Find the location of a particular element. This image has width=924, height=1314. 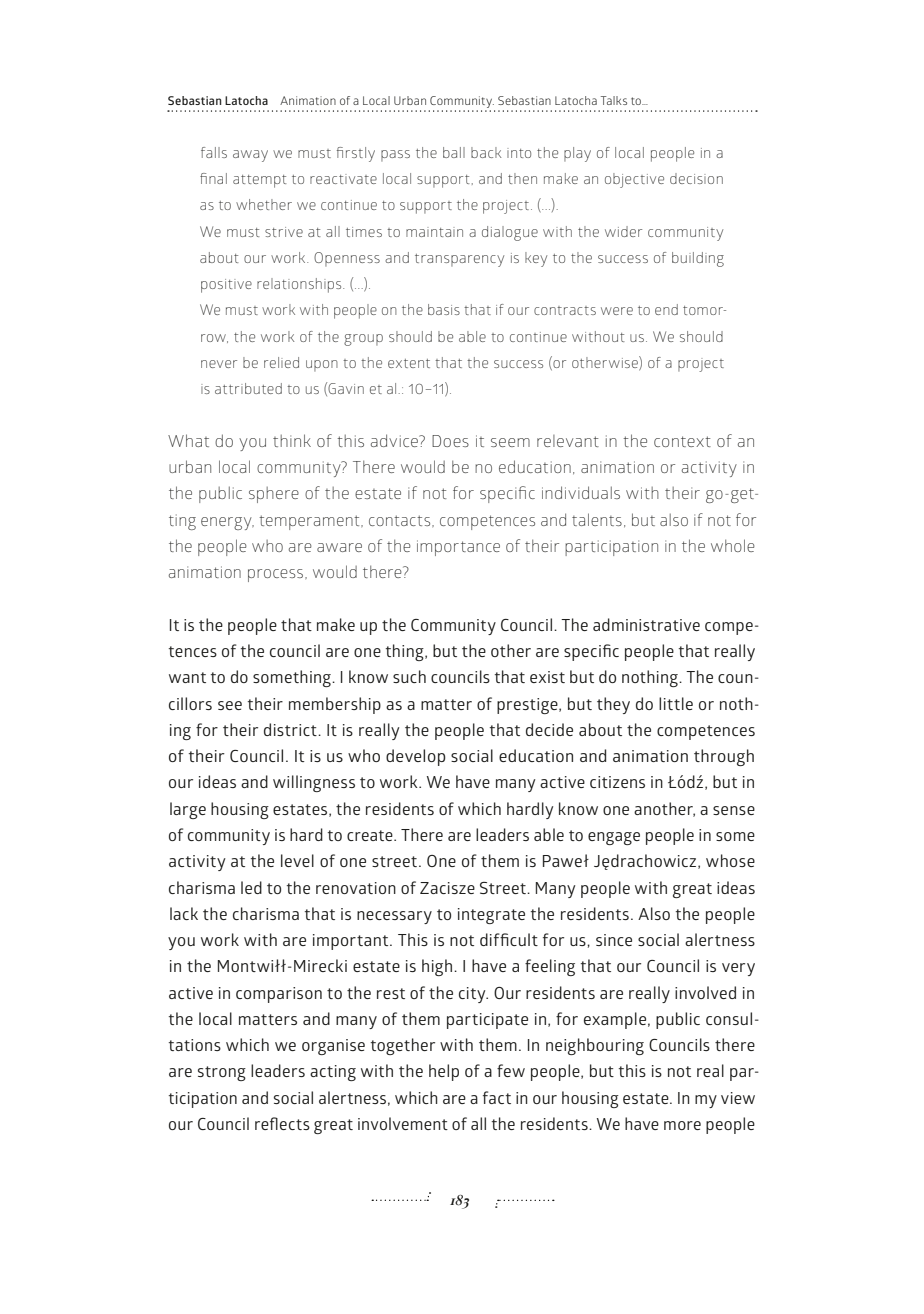

led is located at coordinates (251, 887).
